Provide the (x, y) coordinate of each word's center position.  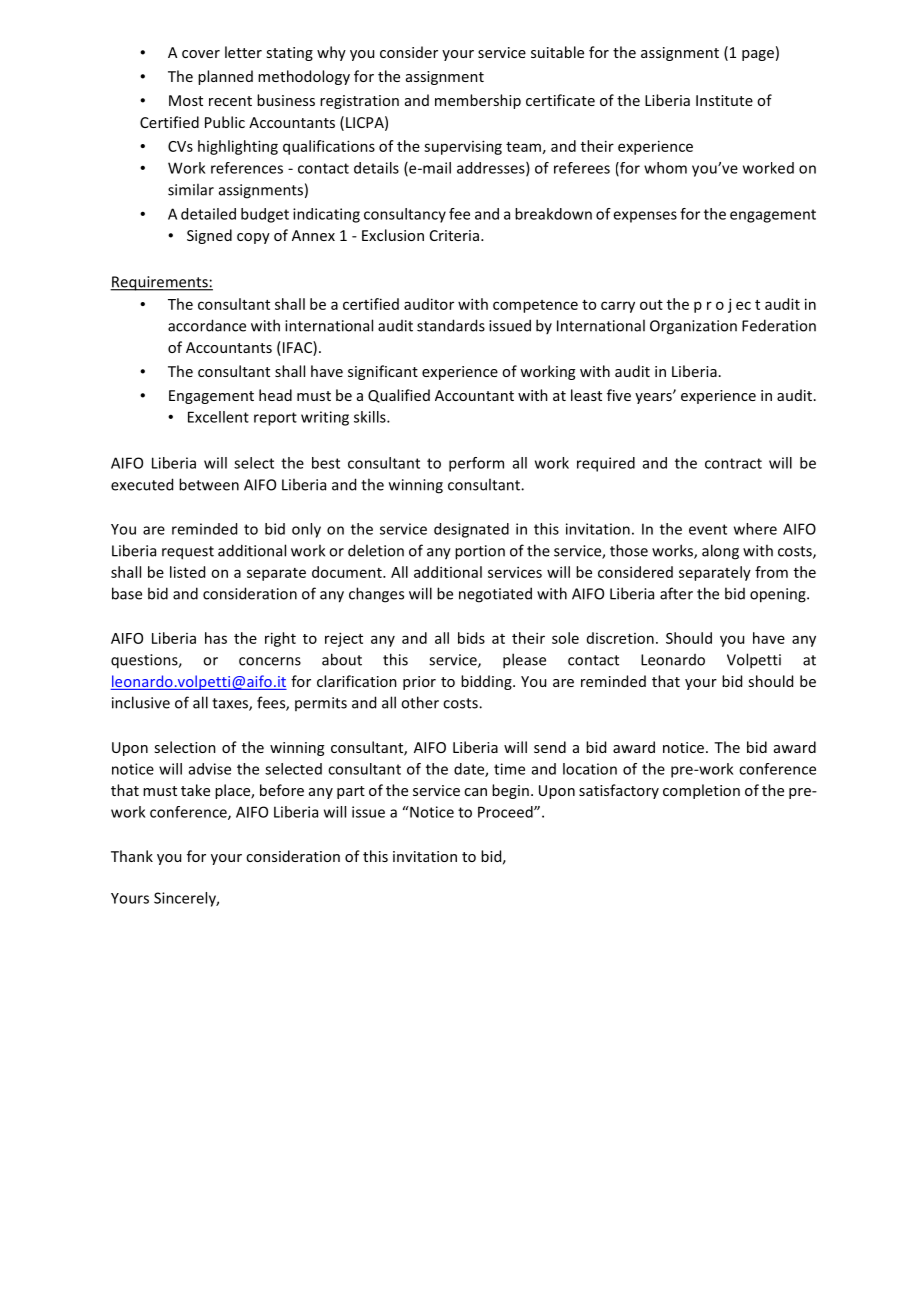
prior (419, 683)
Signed (209, 236)
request (188, 553)
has (216, 638)
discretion (620, 638)
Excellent (218, 417)
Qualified (399, 396)
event (708, 529)
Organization (693, 327)
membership (478, 101)
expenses (645, 217)
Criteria (454, 235)
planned (225, 77)
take (195, 790)
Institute (724, 100)
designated (471, 530)
